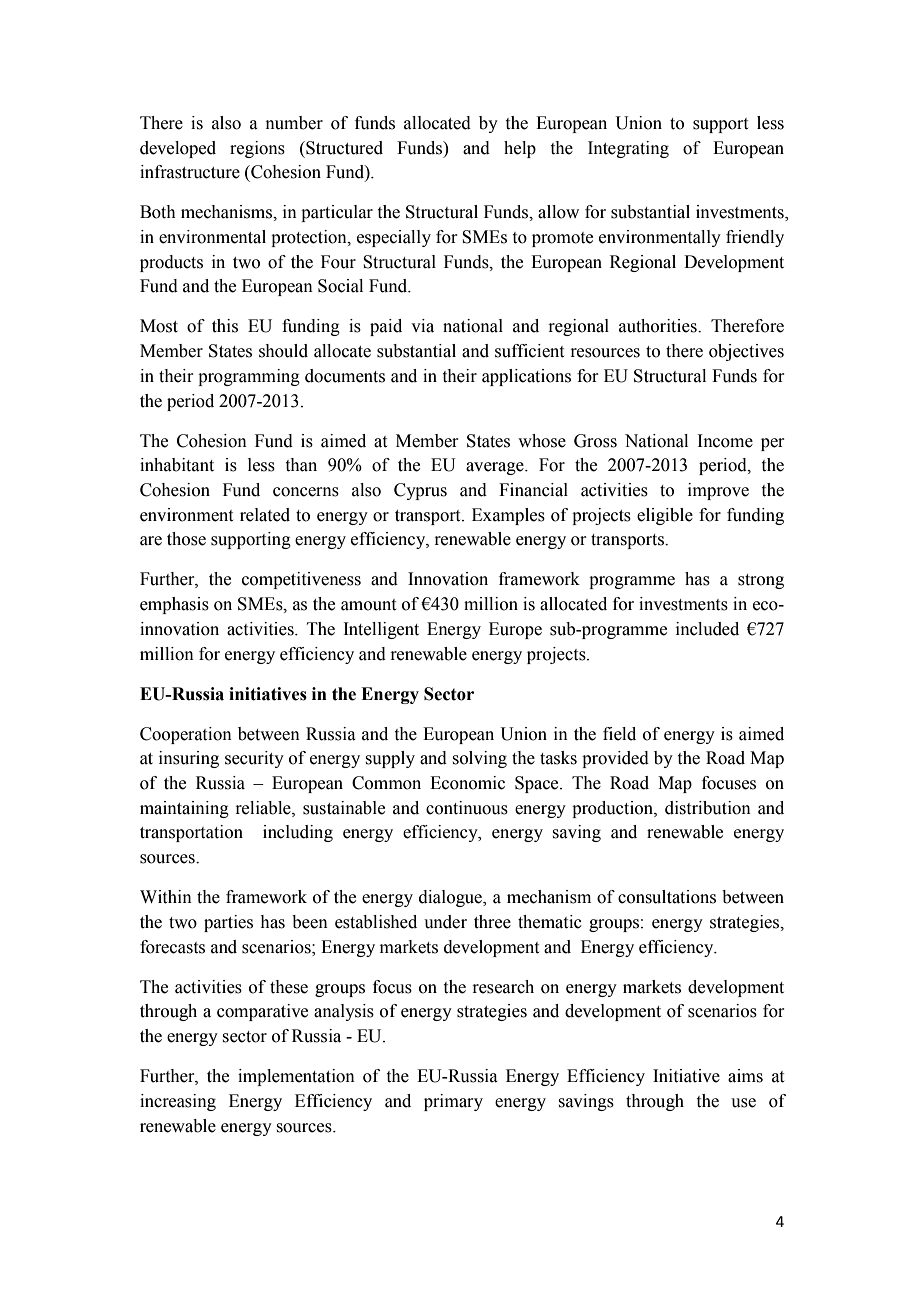 This screenshot has height=1308, width=924. I want to click on distribution, so click(708, 808).
